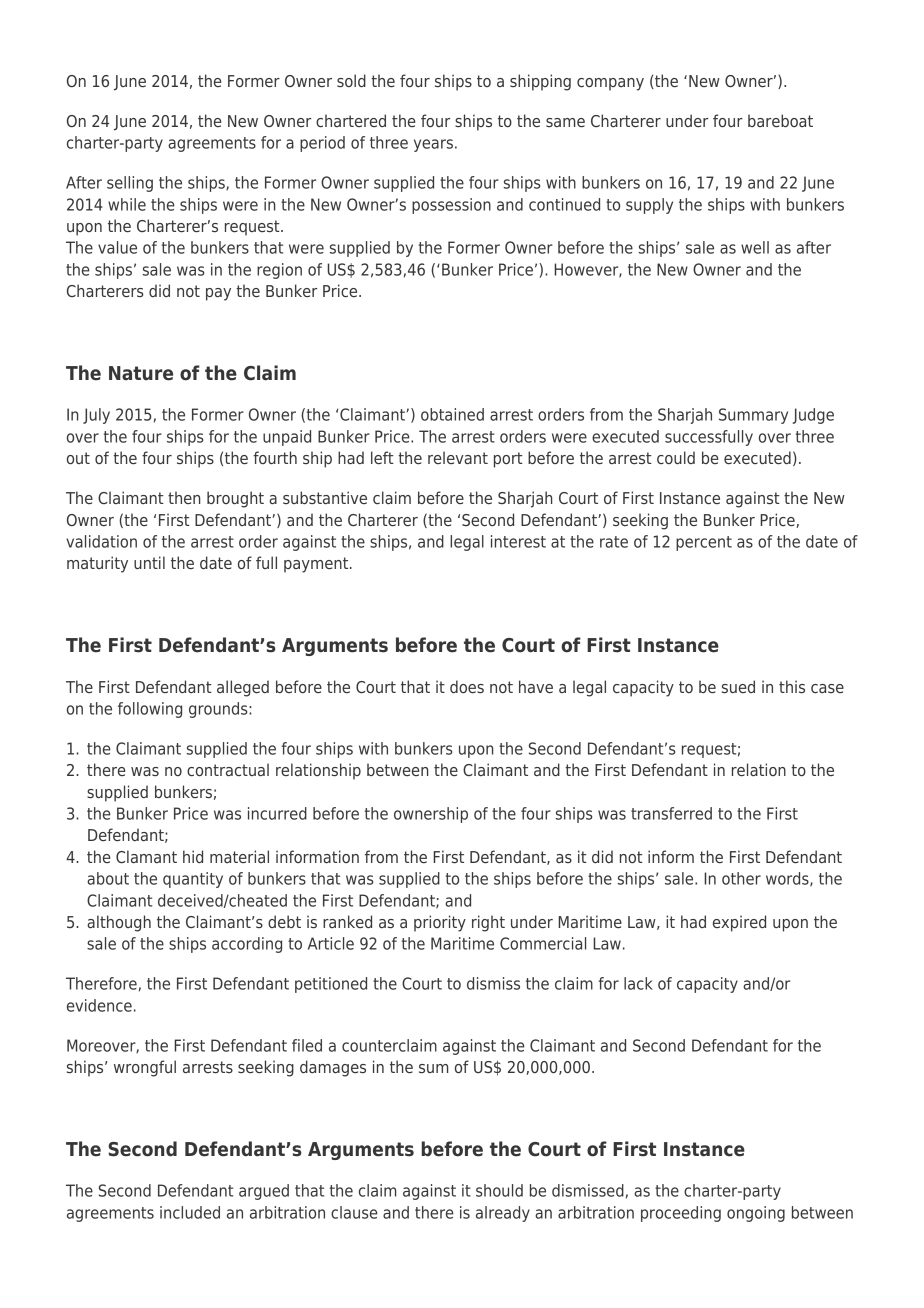  I want to click on does, so click(467, 686).
